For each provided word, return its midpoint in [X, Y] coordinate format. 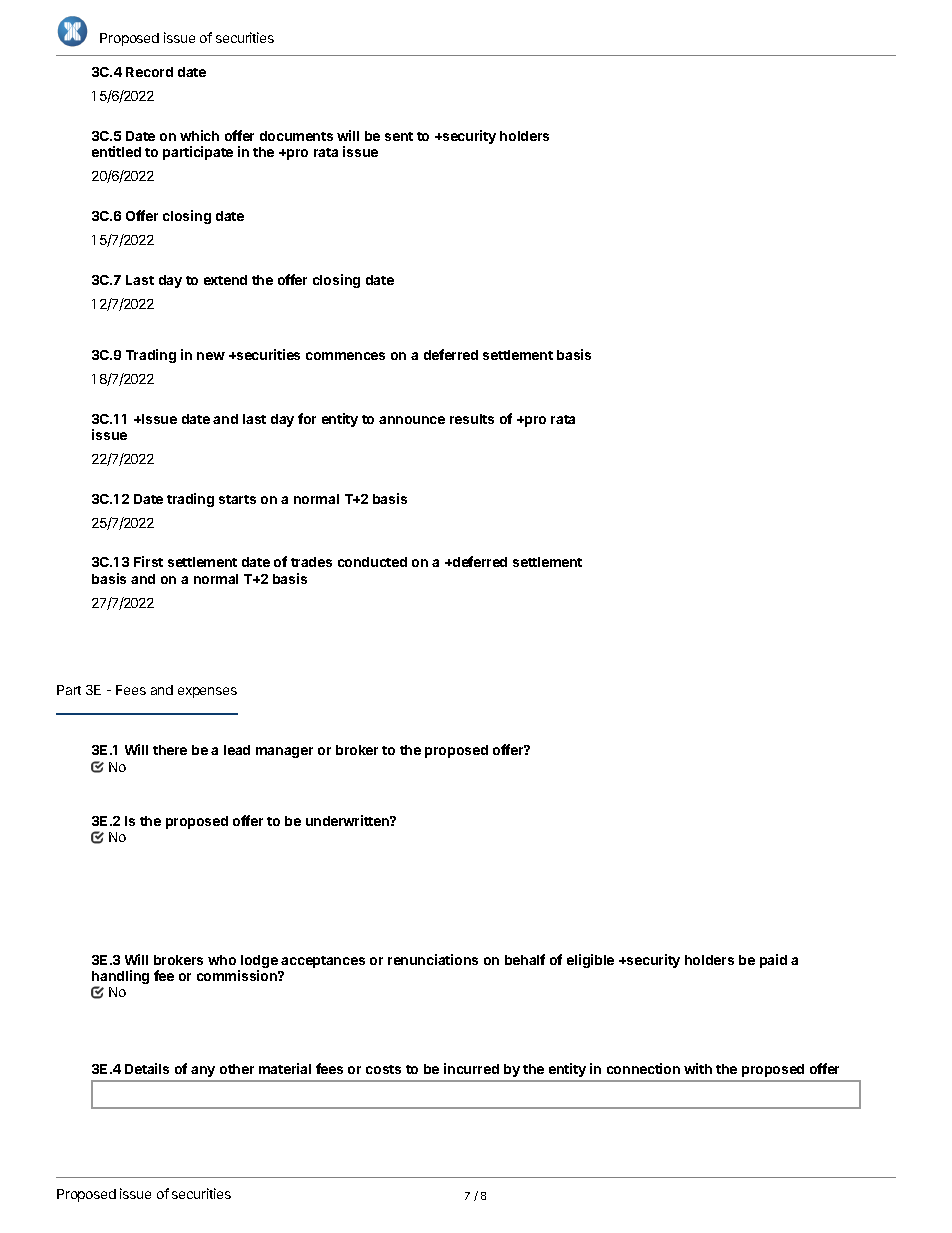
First [148, 561]
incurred [471, 1068]
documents [296, 136]
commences [345, 356]
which [199, 135]
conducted [372, 562]
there [170, 750]
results [472, 419]
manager [284, 752]
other [237, 1069]
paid [773, 961]
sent [399, 136]
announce [412, 420]
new [211, 356]
